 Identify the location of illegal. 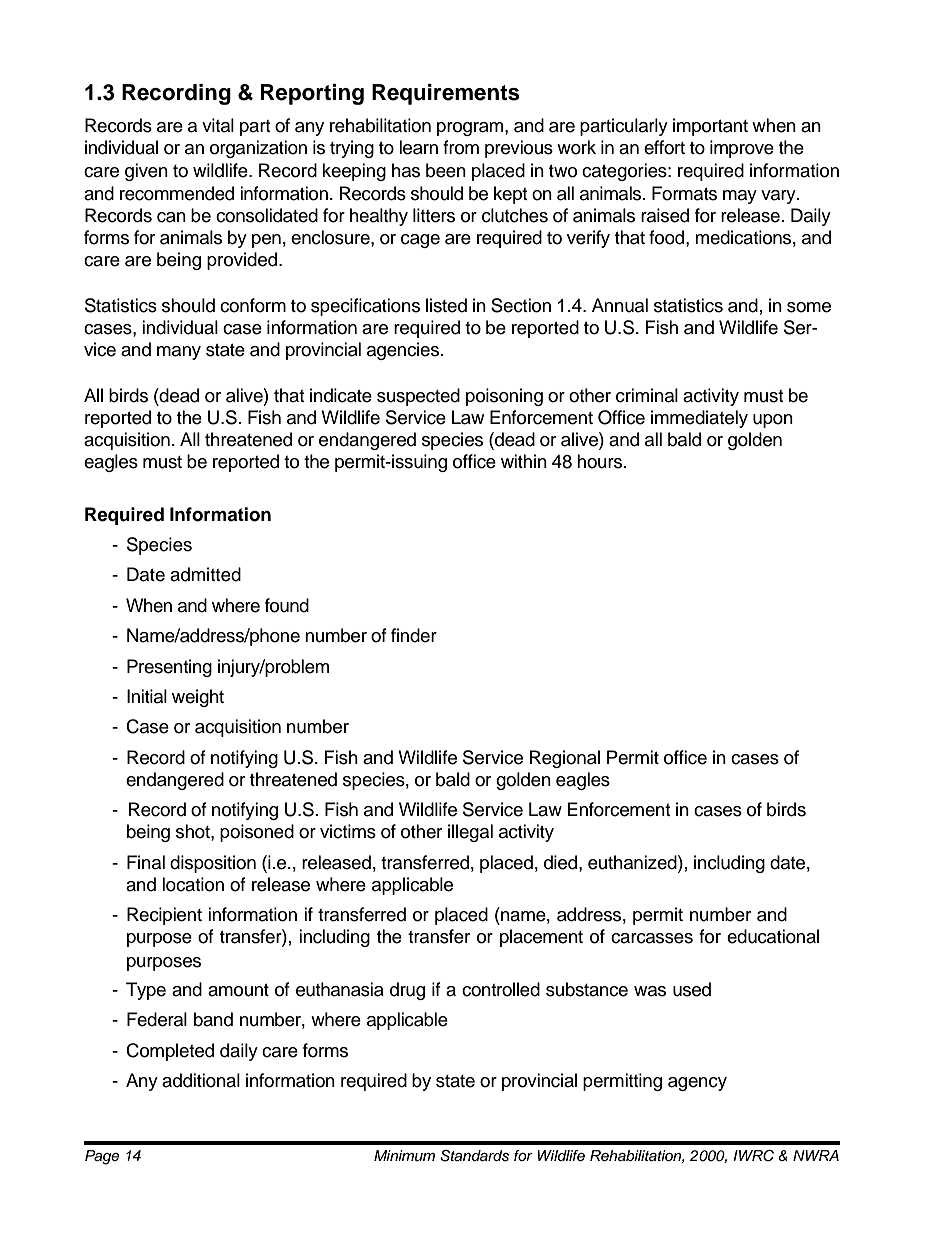
(470, 833).
